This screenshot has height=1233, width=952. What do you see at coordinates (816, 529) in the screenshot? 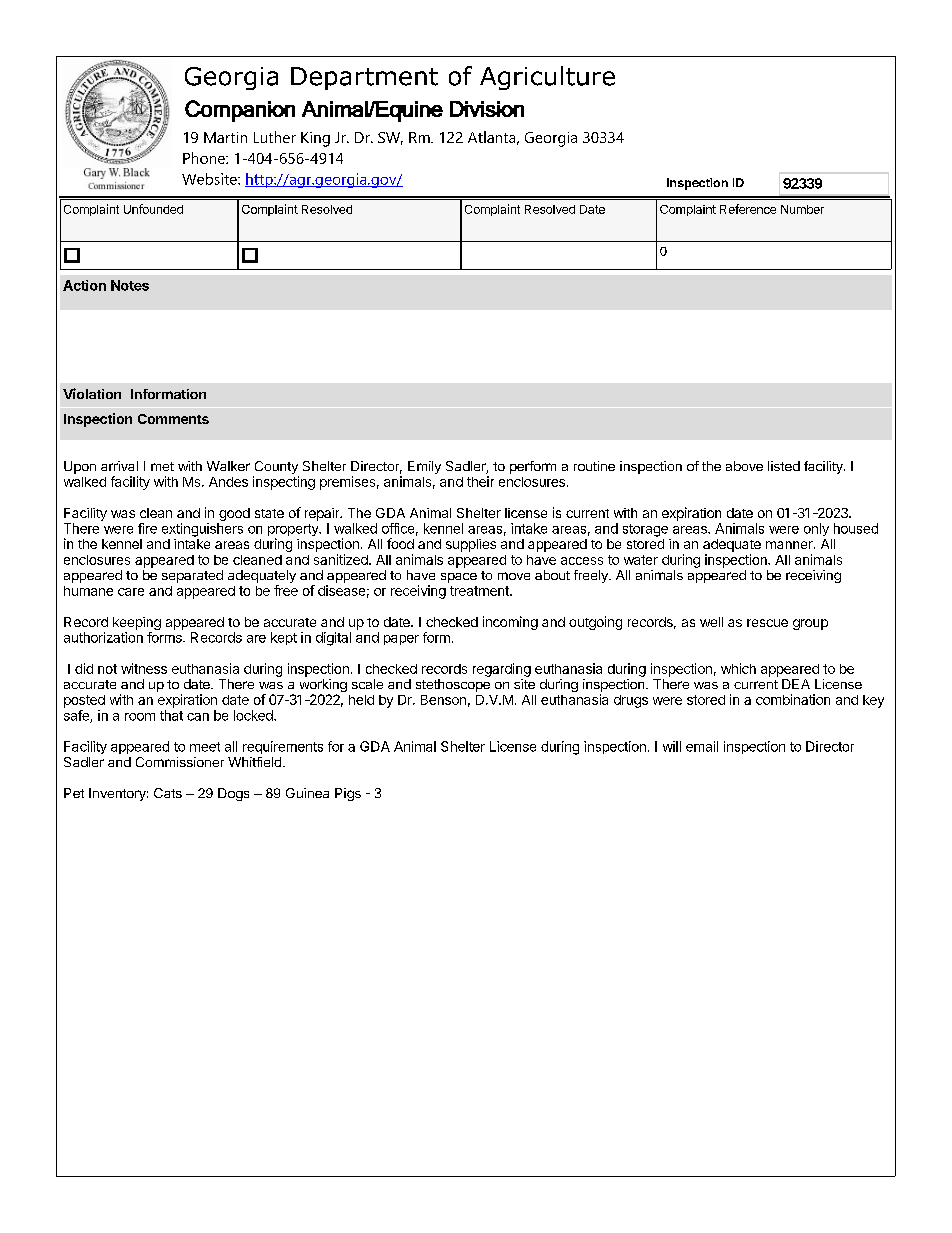
I see `only` at bounding box center [816, 529].
